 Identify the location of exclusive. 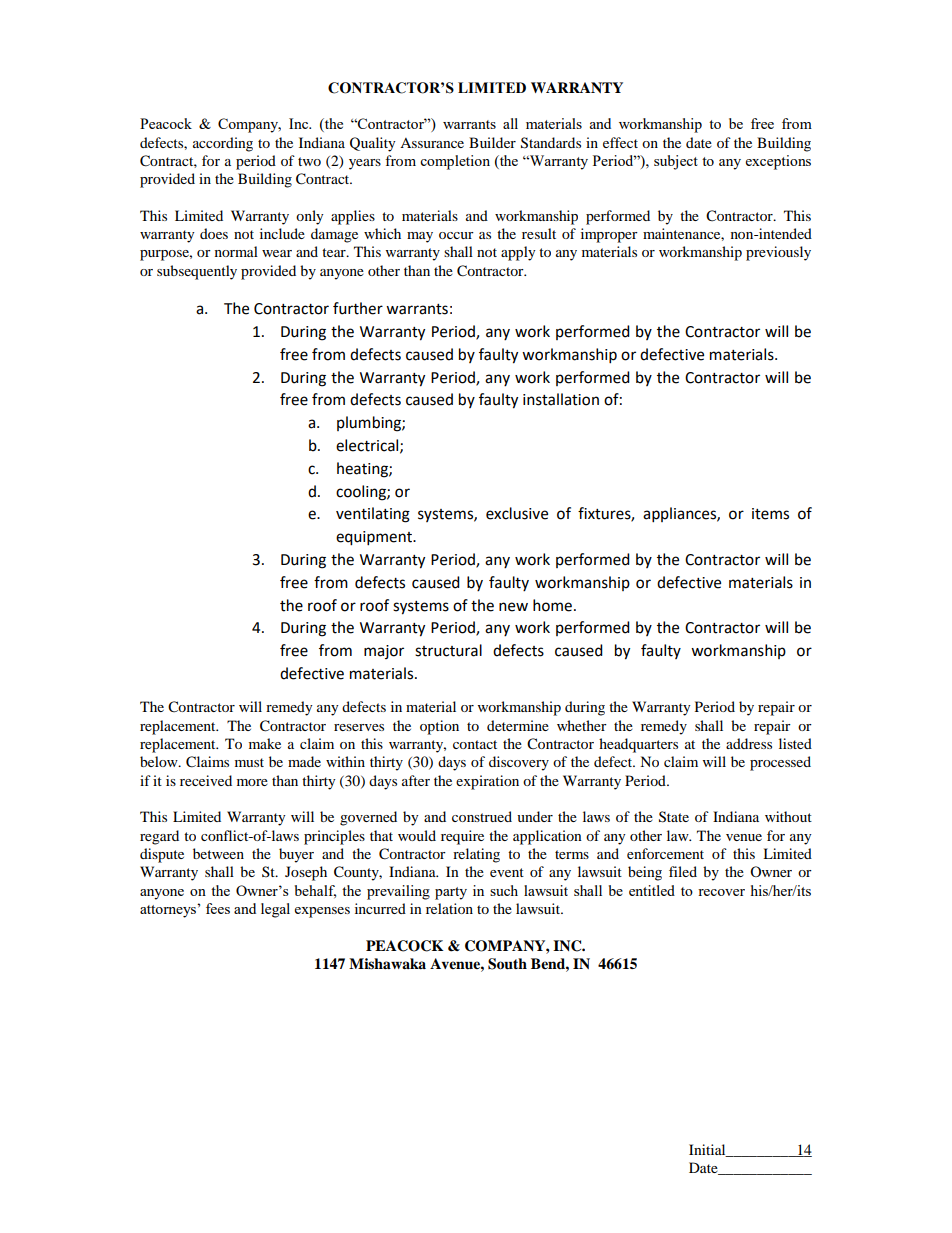
(517, 513).
